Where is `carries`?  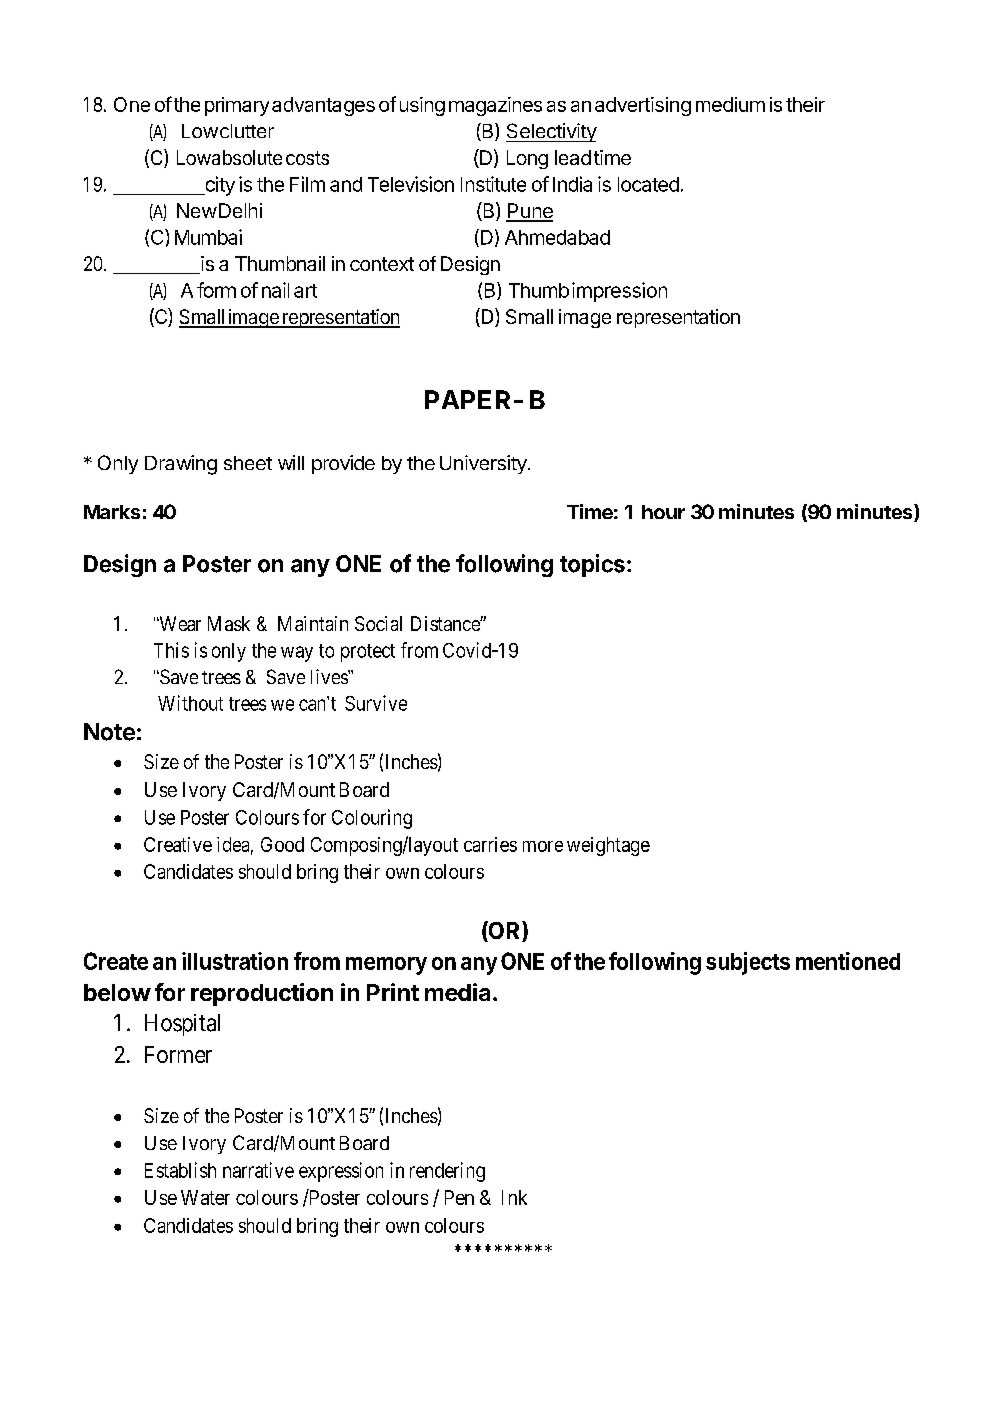 carries is located at coordinates (490, 844).
